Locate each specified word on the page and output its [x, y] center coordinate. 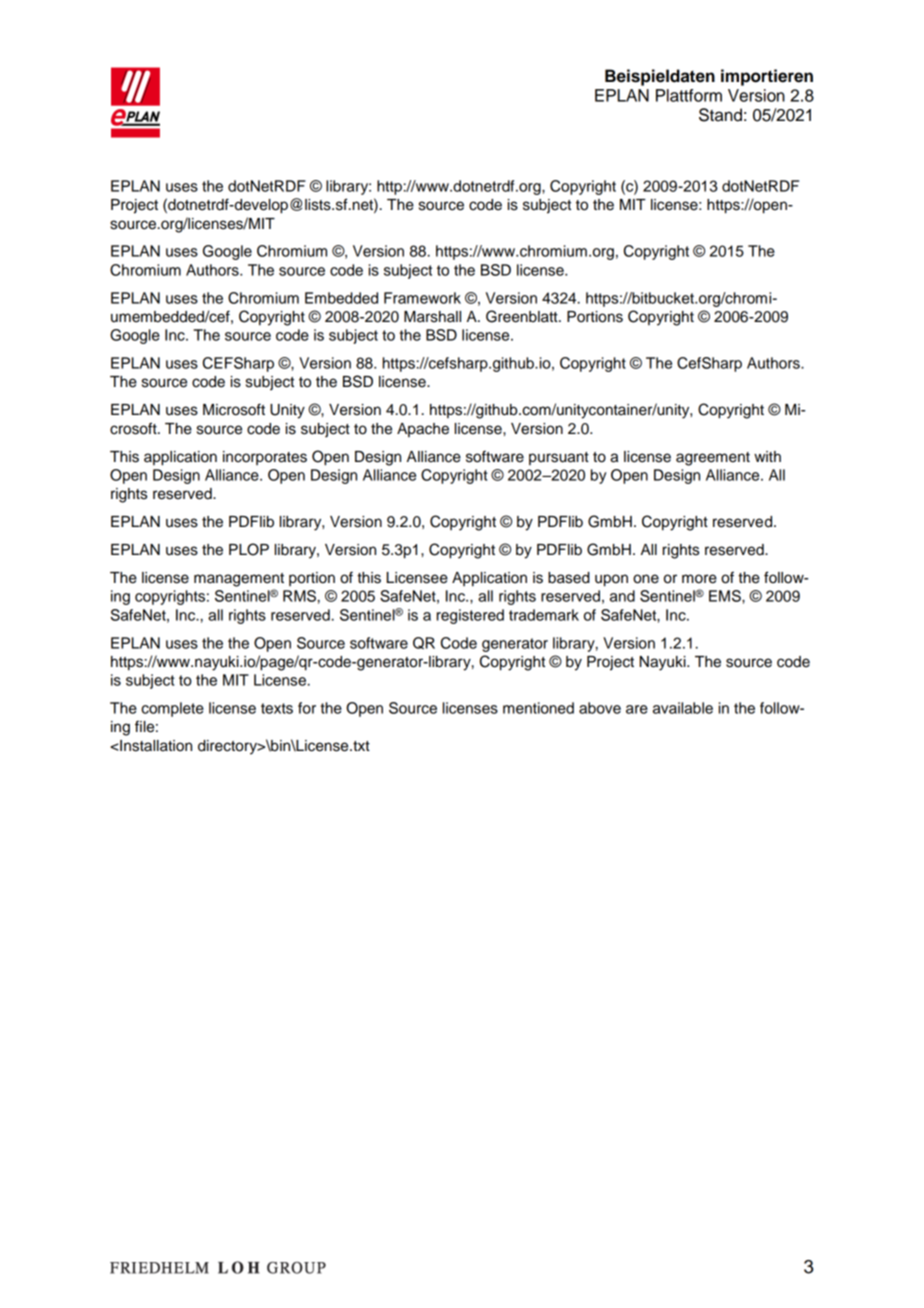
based [569, 578]
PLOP [249, 549]
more [699, 579]
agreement [713, 459]
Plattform [689, 95]
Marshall [432, 317]
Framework [422, 298]
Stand [720, 115]
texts [277, 708]
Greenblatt [523, 316]
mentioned [538, 708]
